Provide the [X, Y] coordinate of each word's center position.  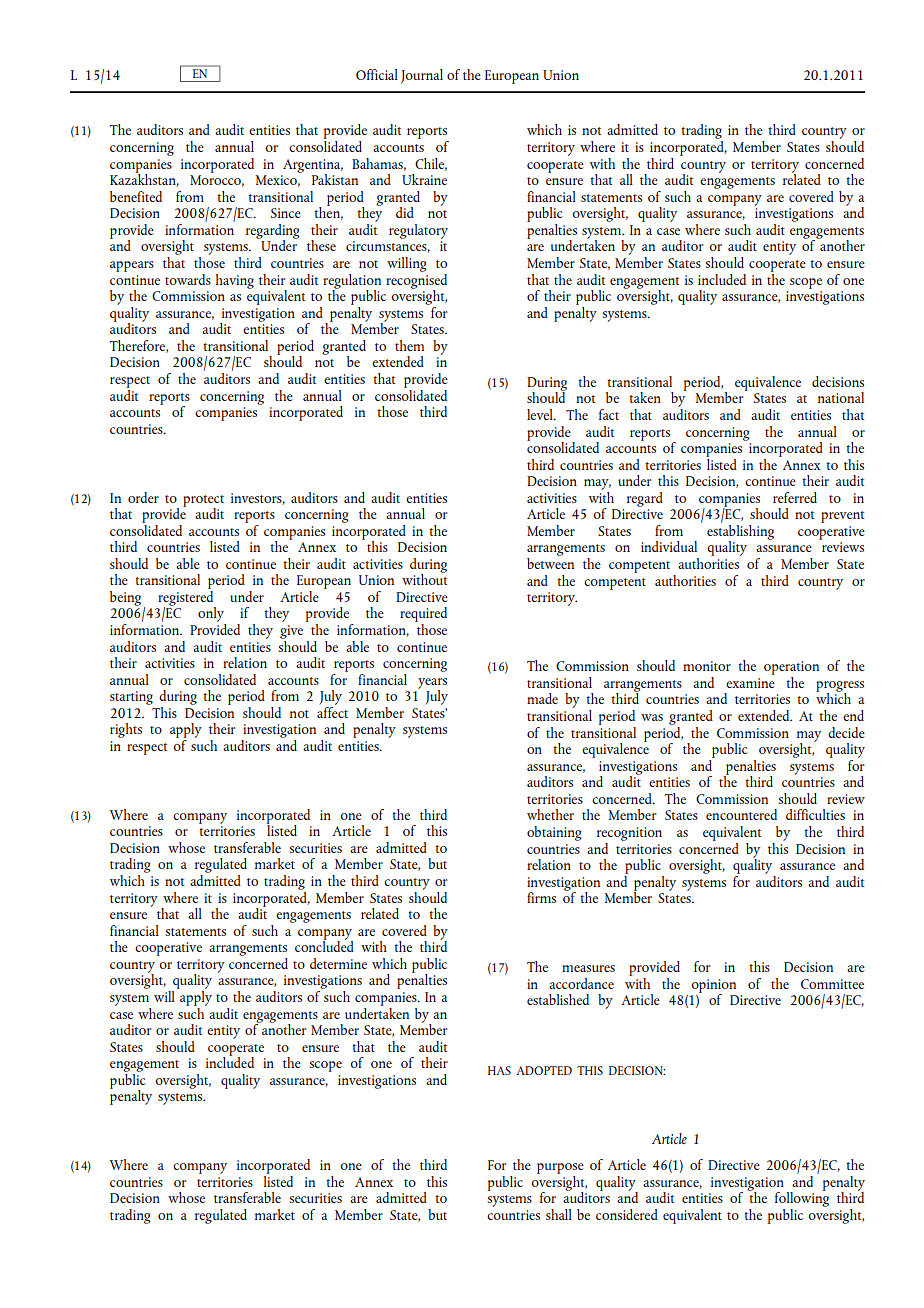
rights [126, 730]
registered [187, 598]
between [550, 562]
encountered [741, 814]
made [542, 698]
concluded [324, 945]
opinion [713, 987]
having [235, 281]
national [841, 397]
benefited [136, 196]
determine [338, 963]
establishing [740, 532]
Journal [422, 76]
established [558, 999]
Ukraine [424, 179]
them [409, 345]
